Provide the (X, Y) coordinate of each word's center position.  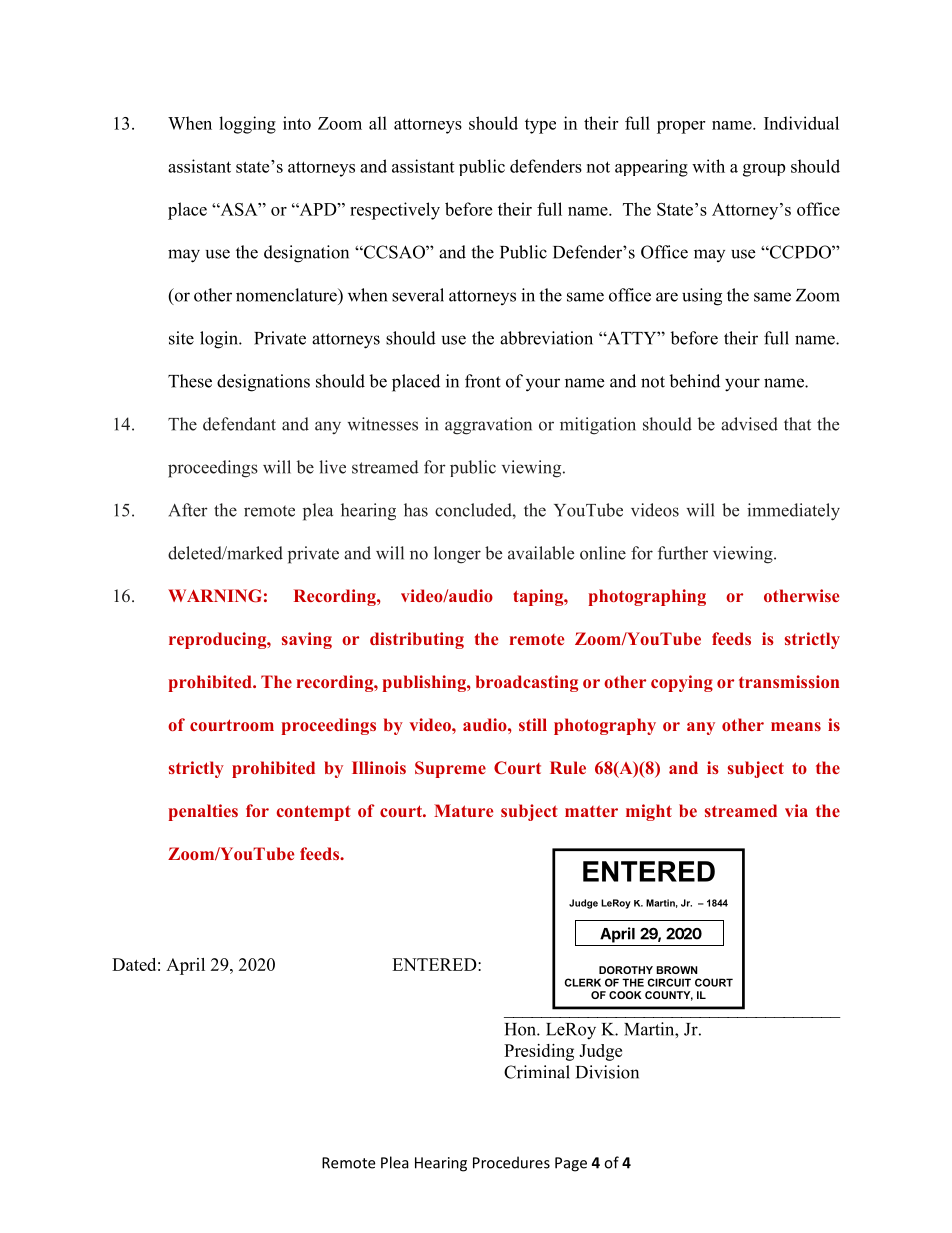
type (540, 126)
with (708, 166)
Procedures (511, 1162)
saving (307, 640)
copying (682, 683)
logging (247, 125)
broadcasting (527, 683)
